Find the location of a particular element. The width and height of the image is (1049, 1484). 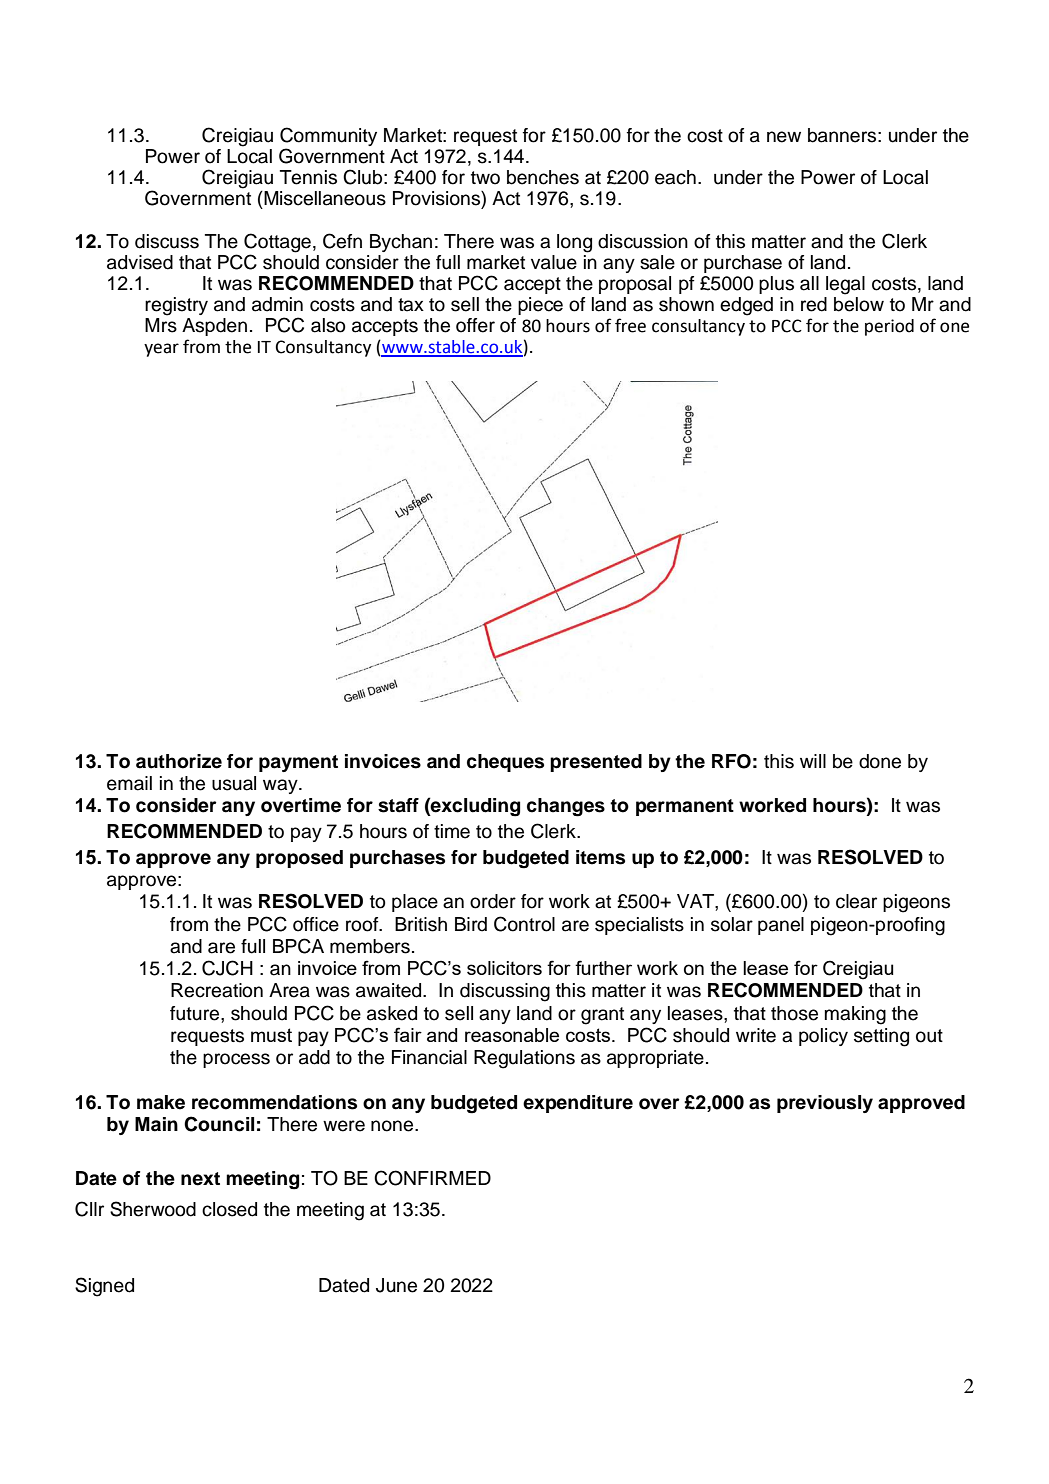

new is located at coordinates (784, 137).
